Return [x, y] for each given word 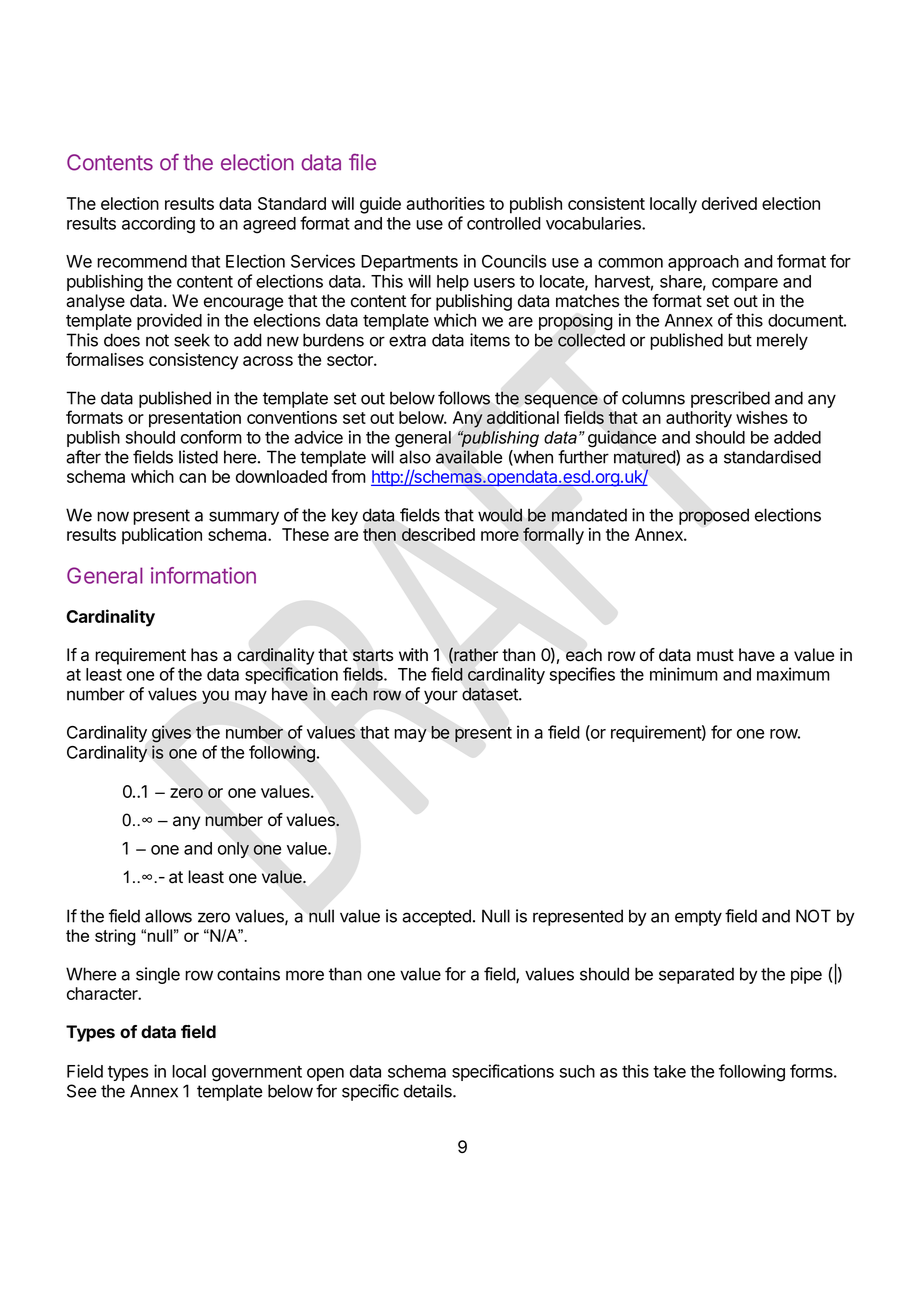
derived [729, 203]
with [413, 654]
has [204, 655]
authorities [445, 203]
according [158, 225]
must [715, 655]
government [257, 1074]
